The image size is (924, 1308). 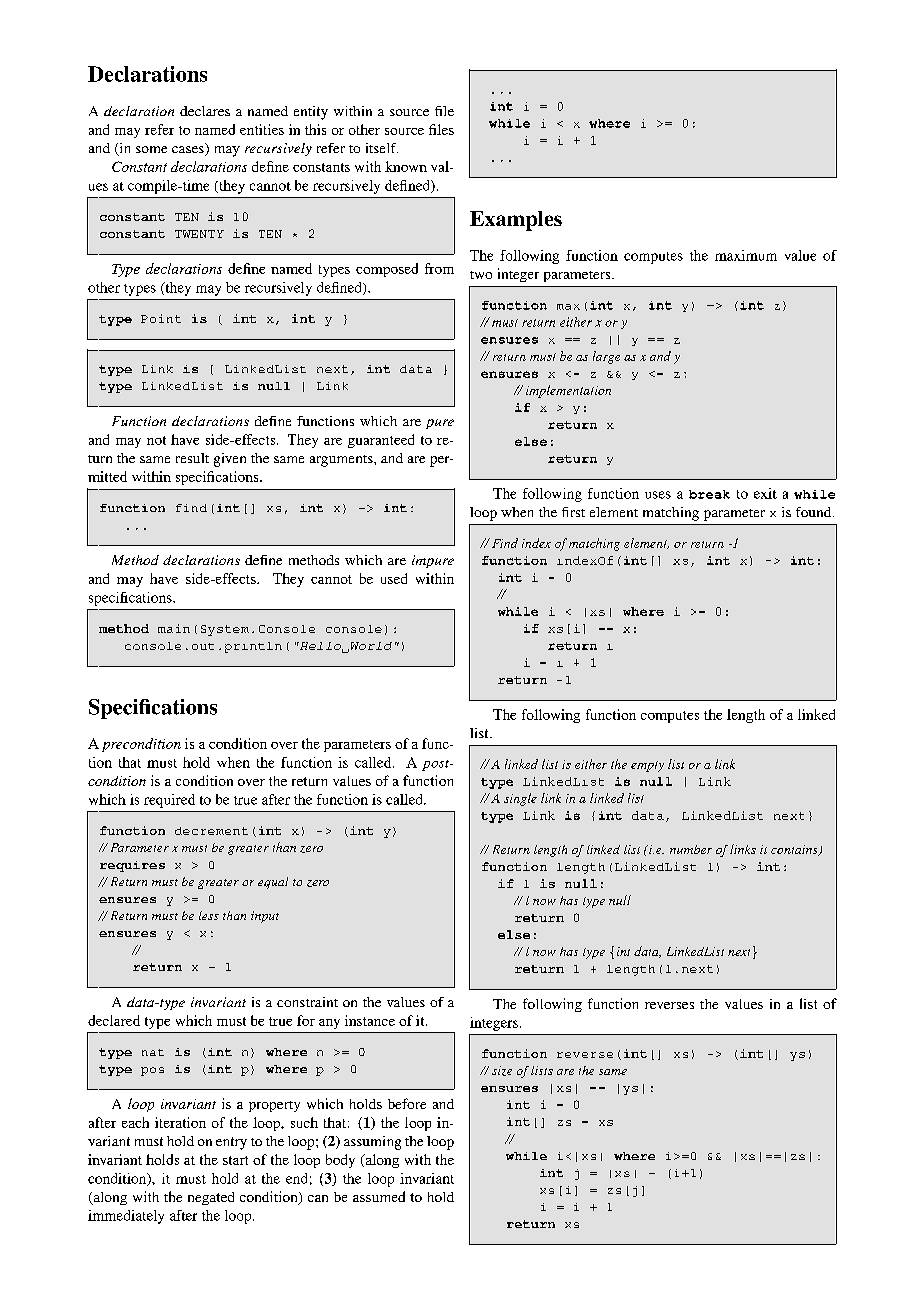 What do you see at coordinates (371, 646) in the screenshot?
I see `World` at bounding box center [371, 646].
